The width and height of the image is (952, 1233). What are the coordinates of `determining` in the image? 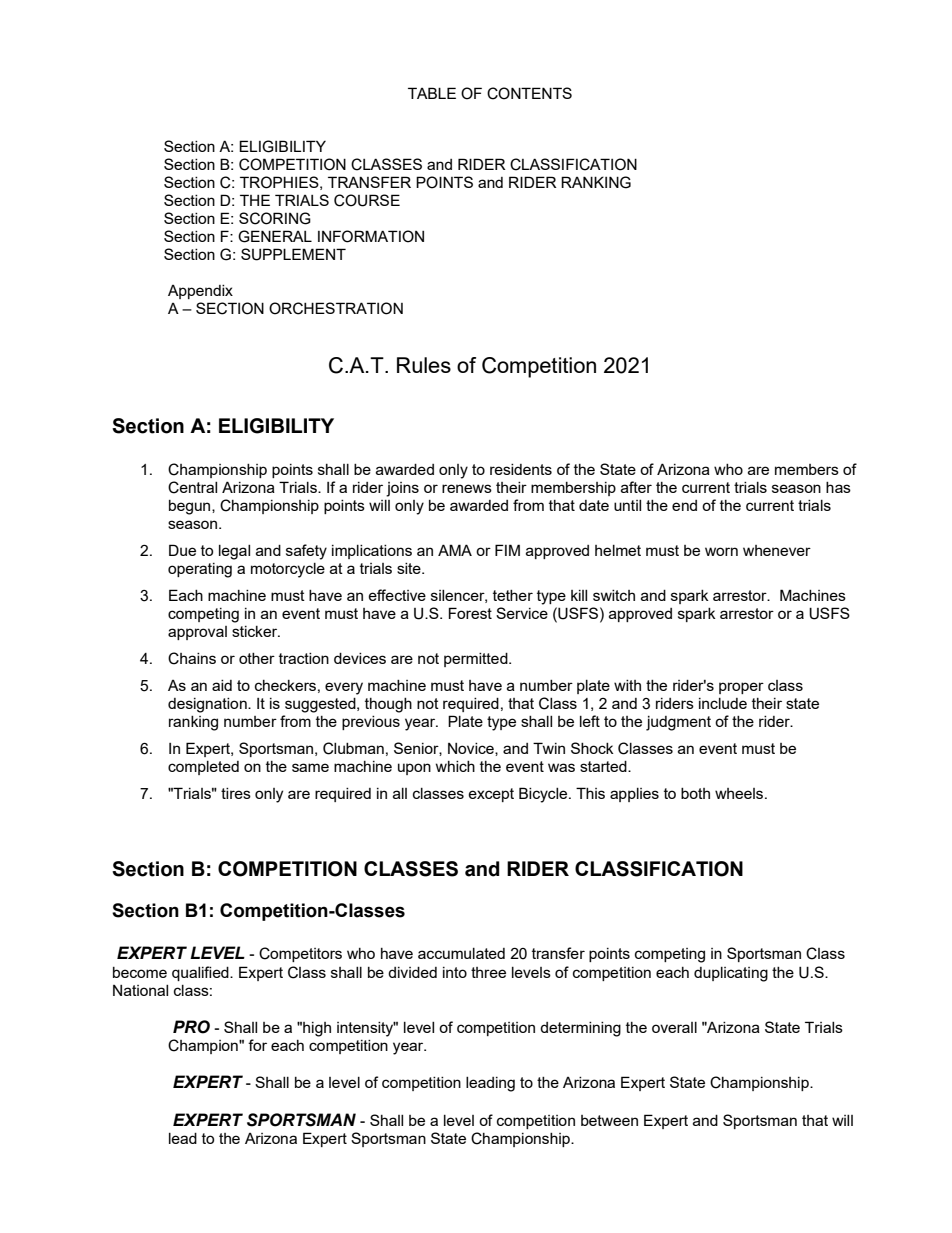 It's located at (580, 1029).
